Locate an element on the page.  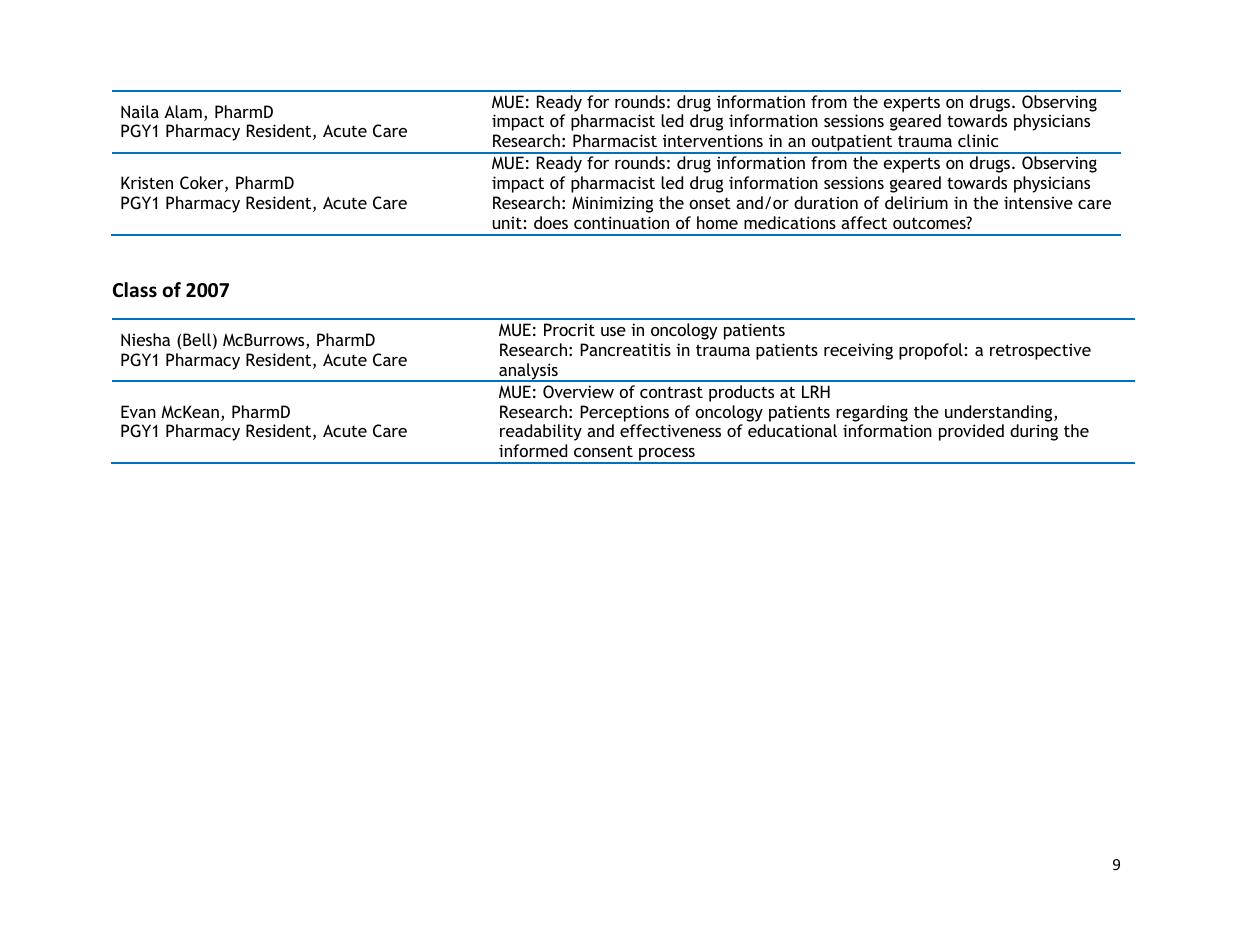
interventions is located at coordinates (713, 140).
